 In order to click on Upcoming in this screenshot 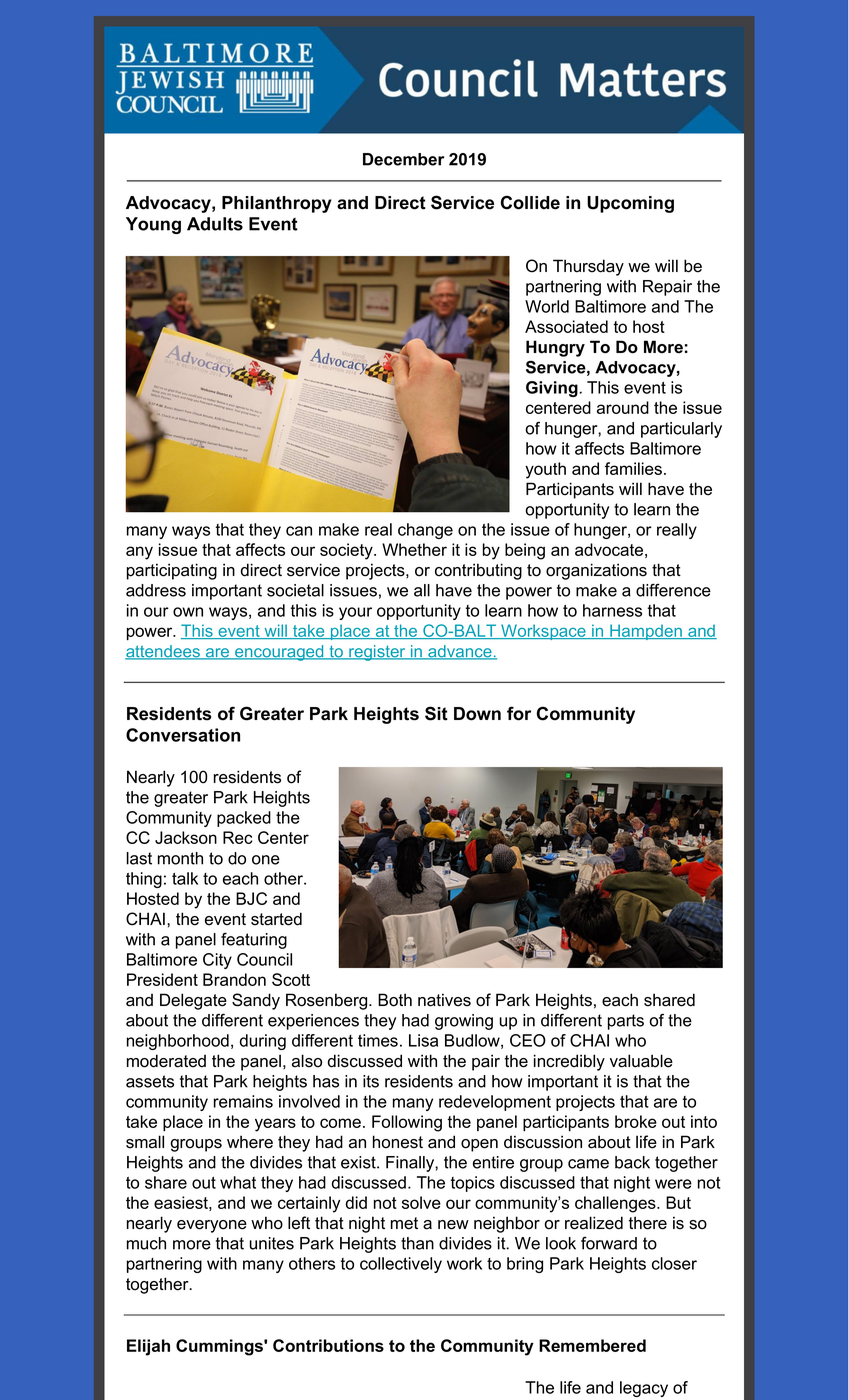, I will do `click(630, 204)`.
